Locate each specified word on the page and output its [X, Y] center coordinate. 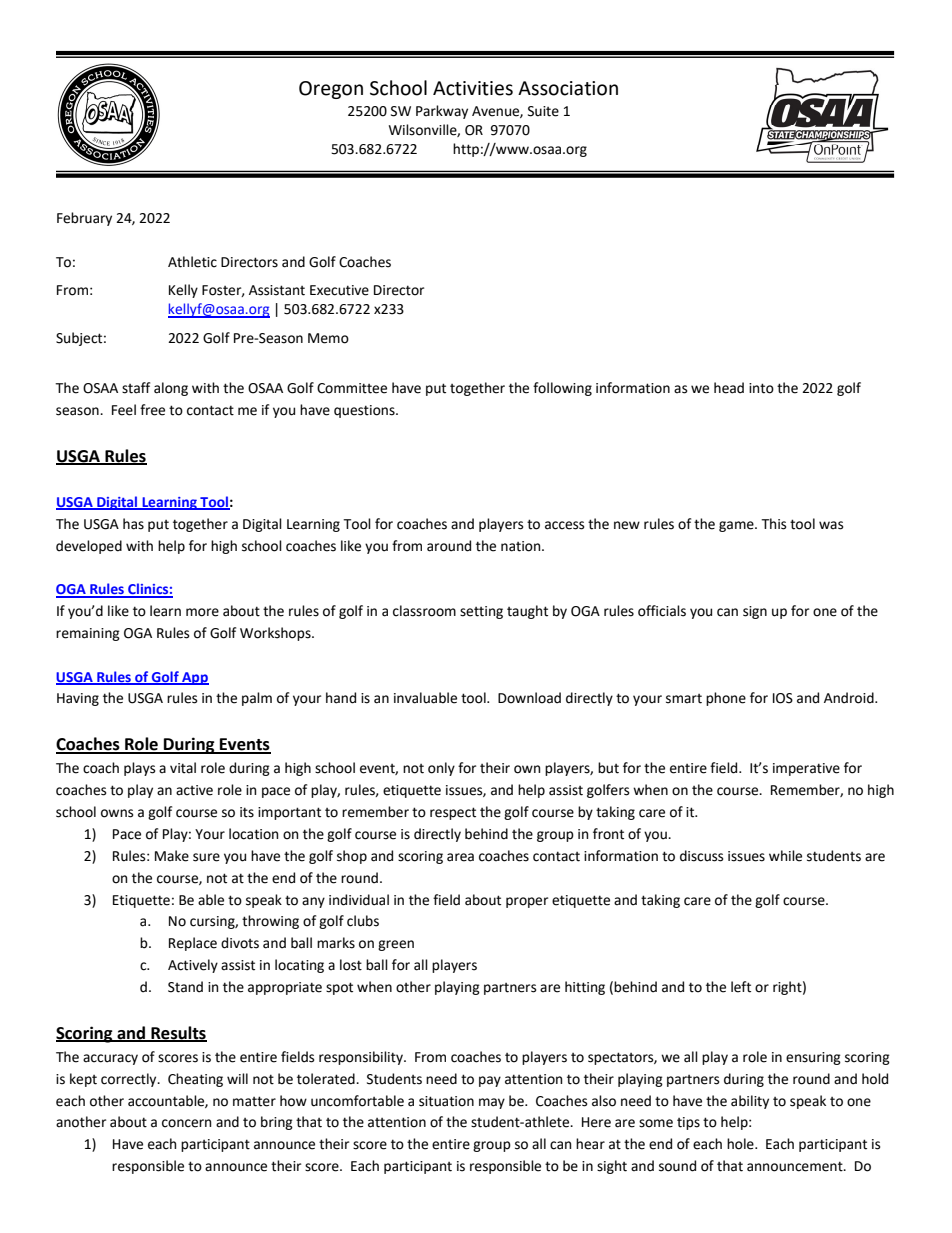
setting [481, 612]
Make [172, 856]
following [562, 389]
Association [568, 88]
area [460, 857]
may [492, 1103]
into [761, 388]
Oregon [331, 90]
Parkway [442, 112]
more [202, 612]
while [785, 856]
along [171, 389]
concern [186, 1123]
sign [755, 612]
